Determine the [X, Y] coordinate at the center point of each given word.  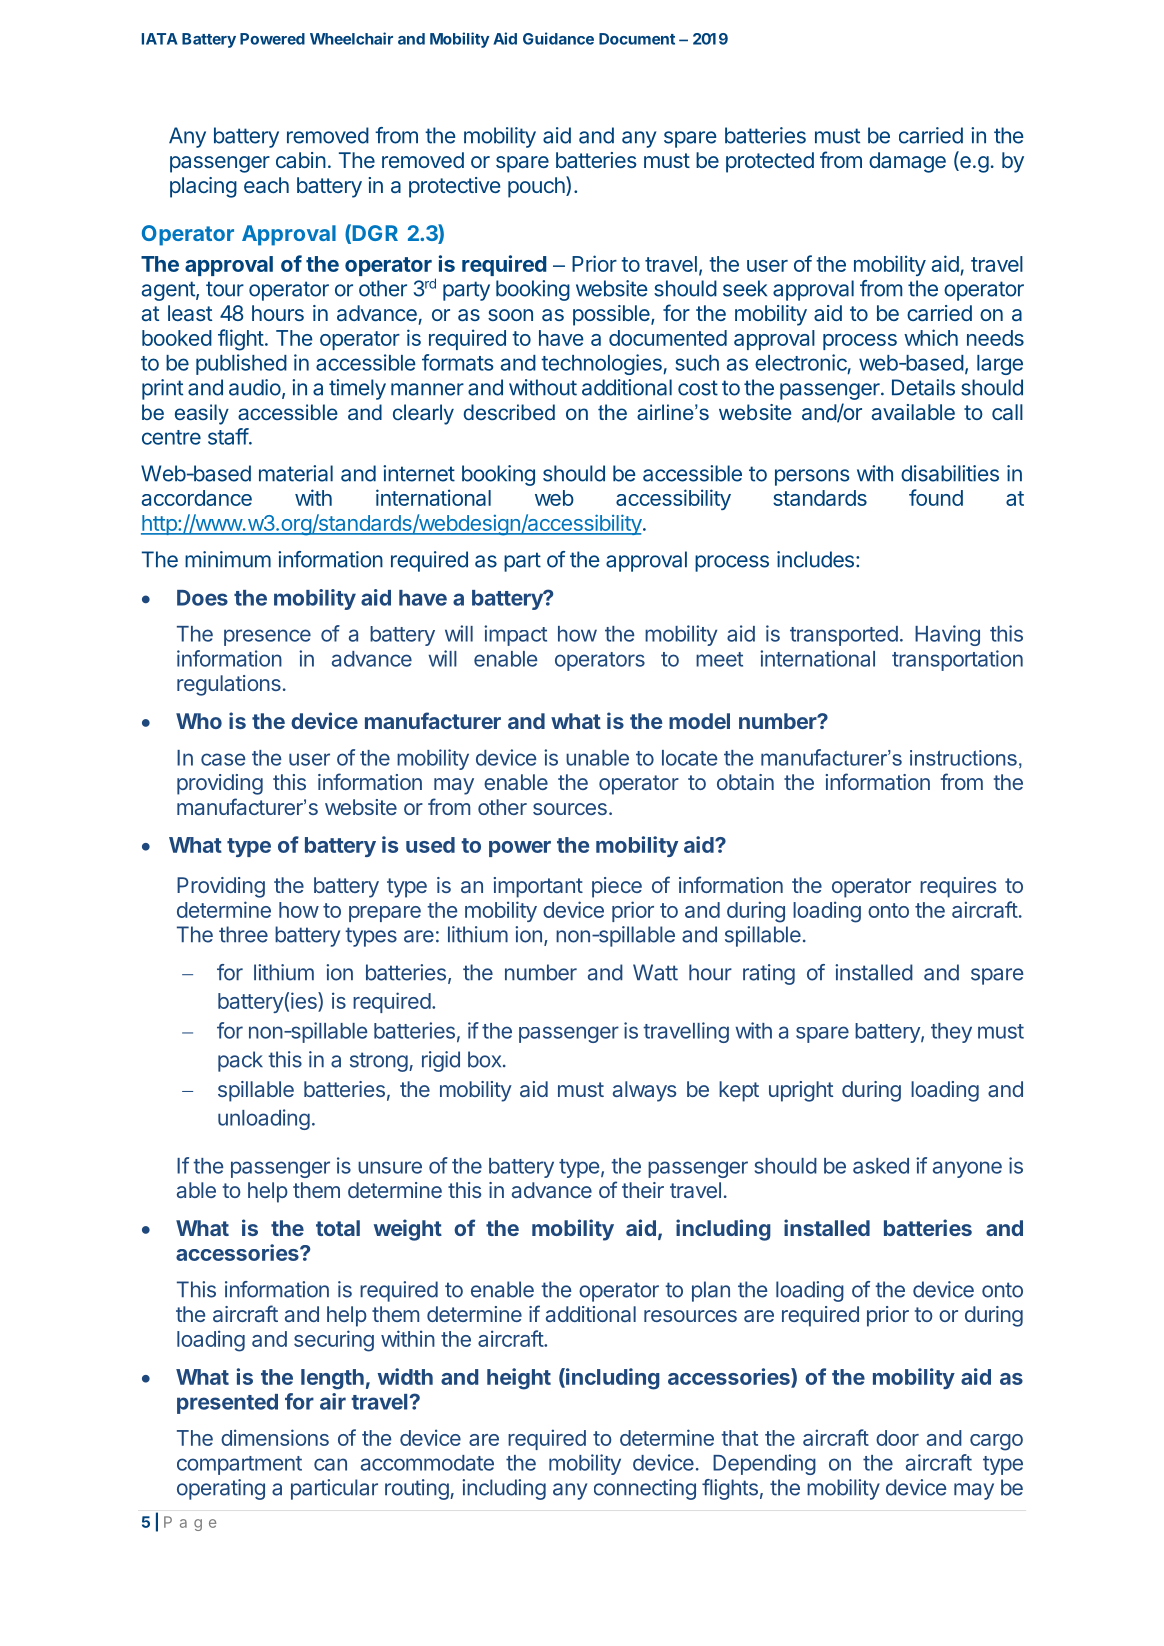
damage [907, 162]
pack [240, 1061]
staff [228, 436]
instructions [963, 758]
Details [923, 387]
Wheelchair [351, 38]
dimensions [275, 1437]
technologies [602, 364]
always [645, 1091]
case [223, 759]
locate [690, 758]
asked [881, 1166]
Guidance [558, 38]
